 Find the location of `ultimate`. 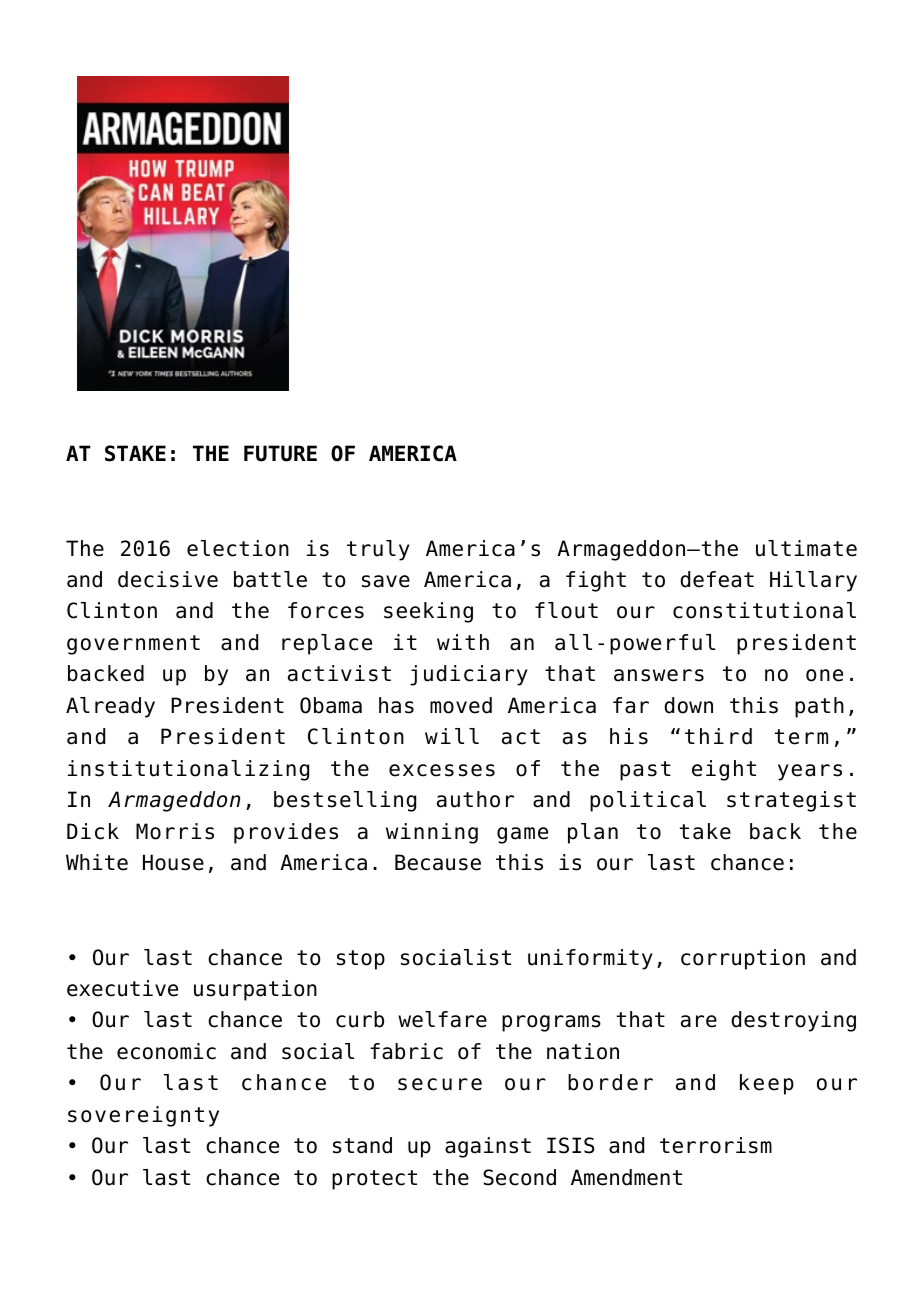

ultimate is located at coordinates (806, 548).
